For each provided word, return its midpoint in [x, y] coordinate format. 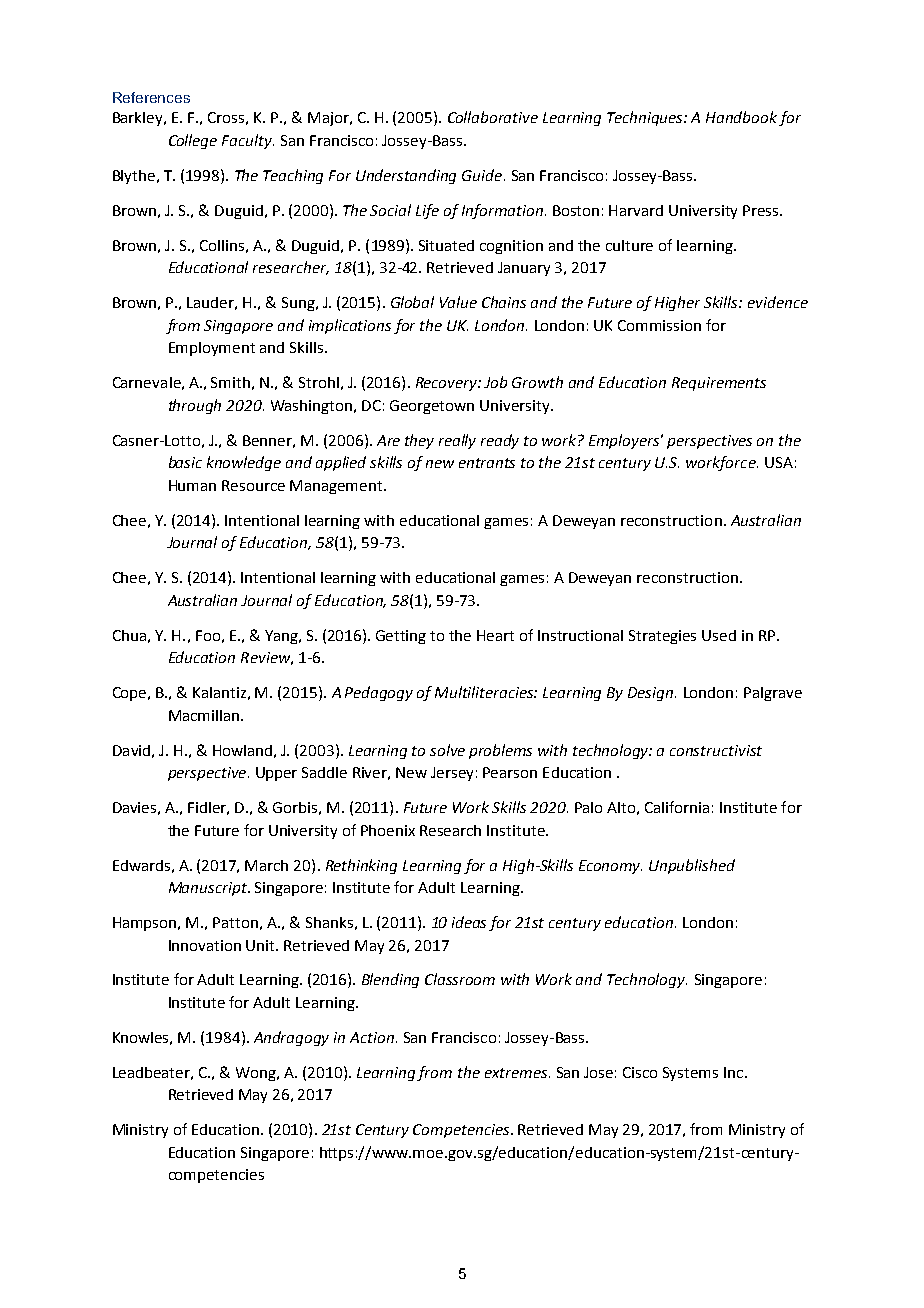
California [677, 807]
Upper [276, 774]
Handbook [741, 117]
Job [495, 382]
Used [719, 635]
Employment [212, 349]
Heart [495, 635]
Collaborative [493, 117]
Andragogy [291, 1038]
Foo [208, 635]
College [193, 141]
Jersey [452, 774]
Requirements [719, 384]
